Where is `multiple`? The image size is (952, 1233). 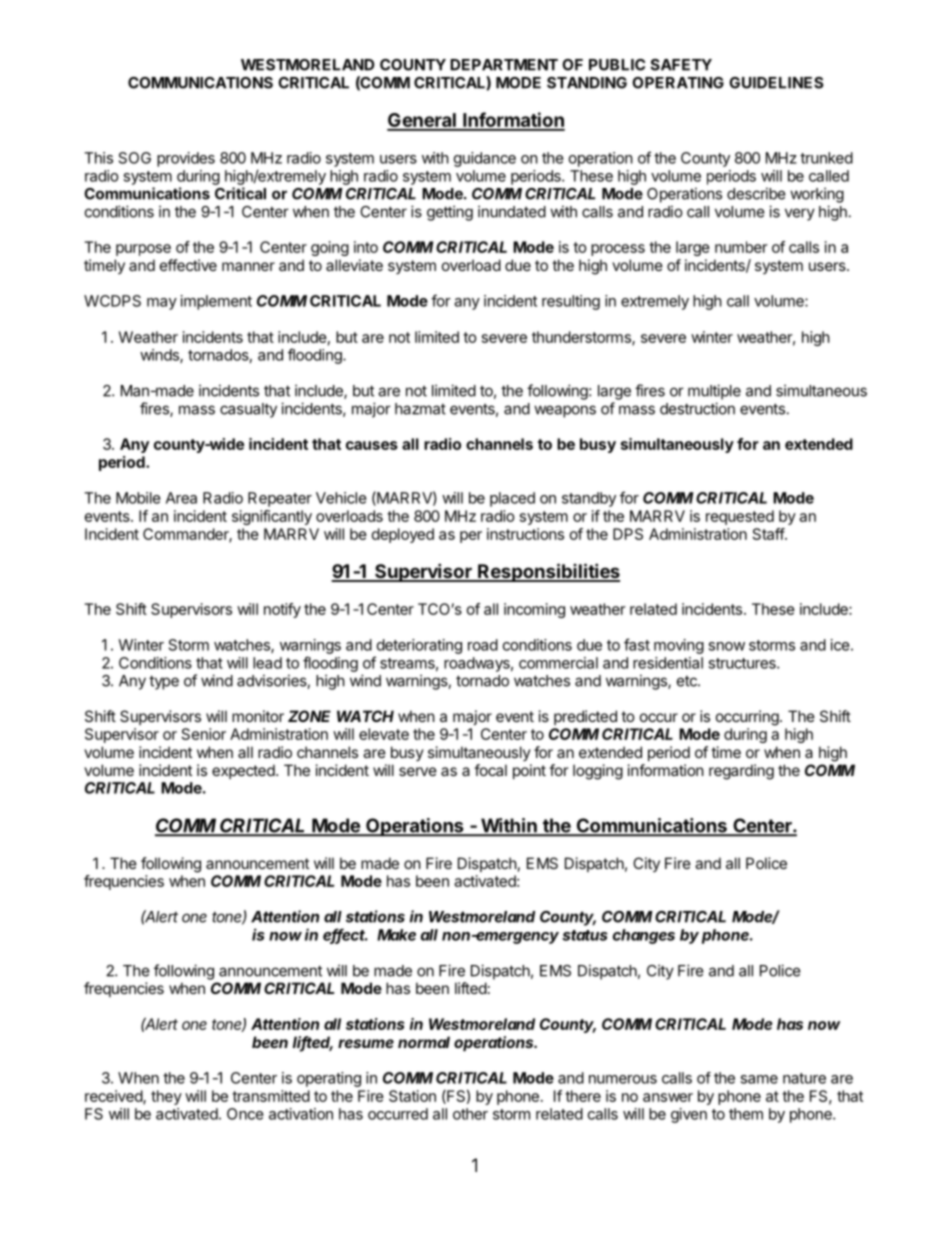
multiple is located at coordinates (714, 392).
